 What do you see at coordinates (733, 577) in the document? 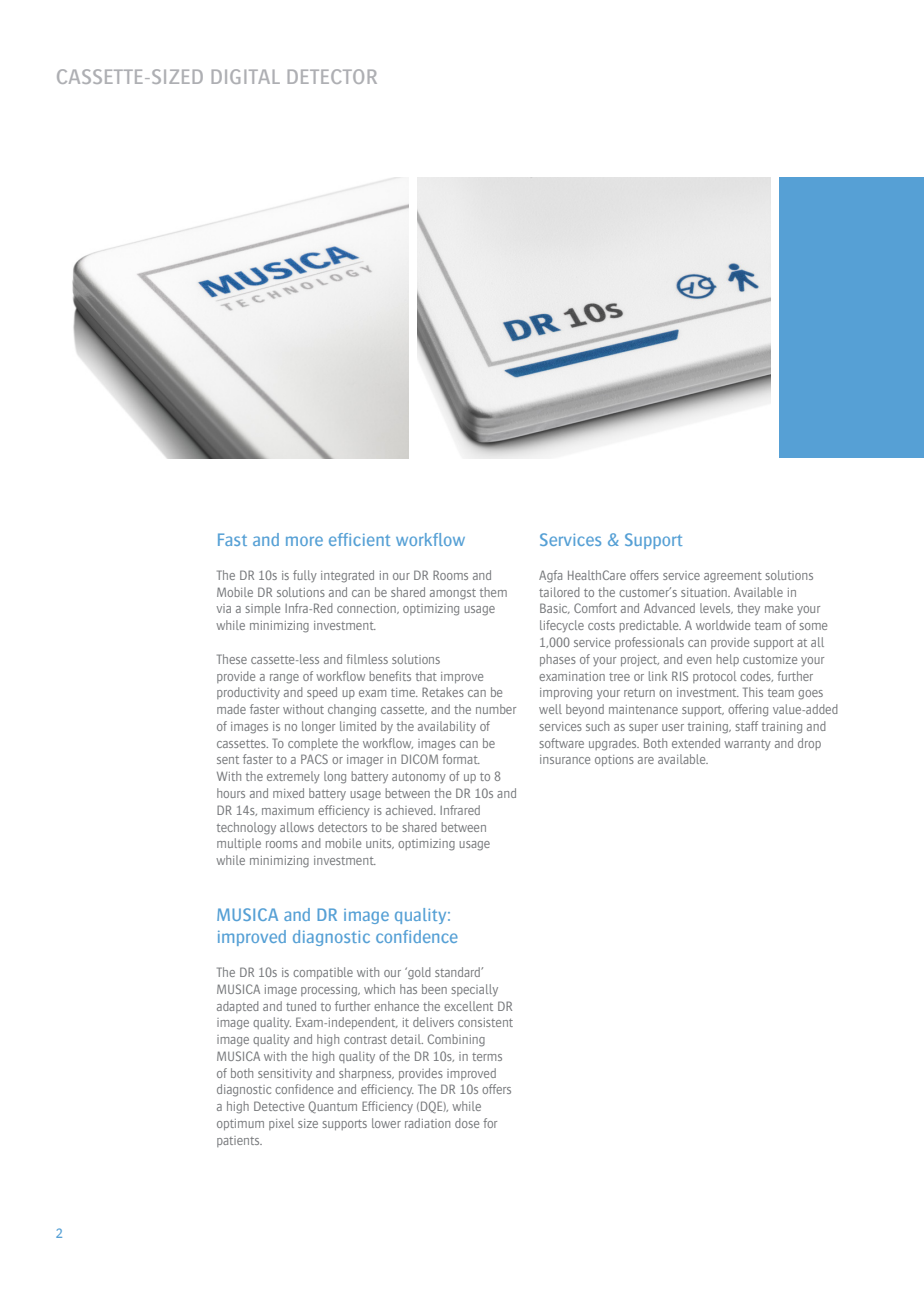
I see `agreement` at bounding box center [733, 577].
